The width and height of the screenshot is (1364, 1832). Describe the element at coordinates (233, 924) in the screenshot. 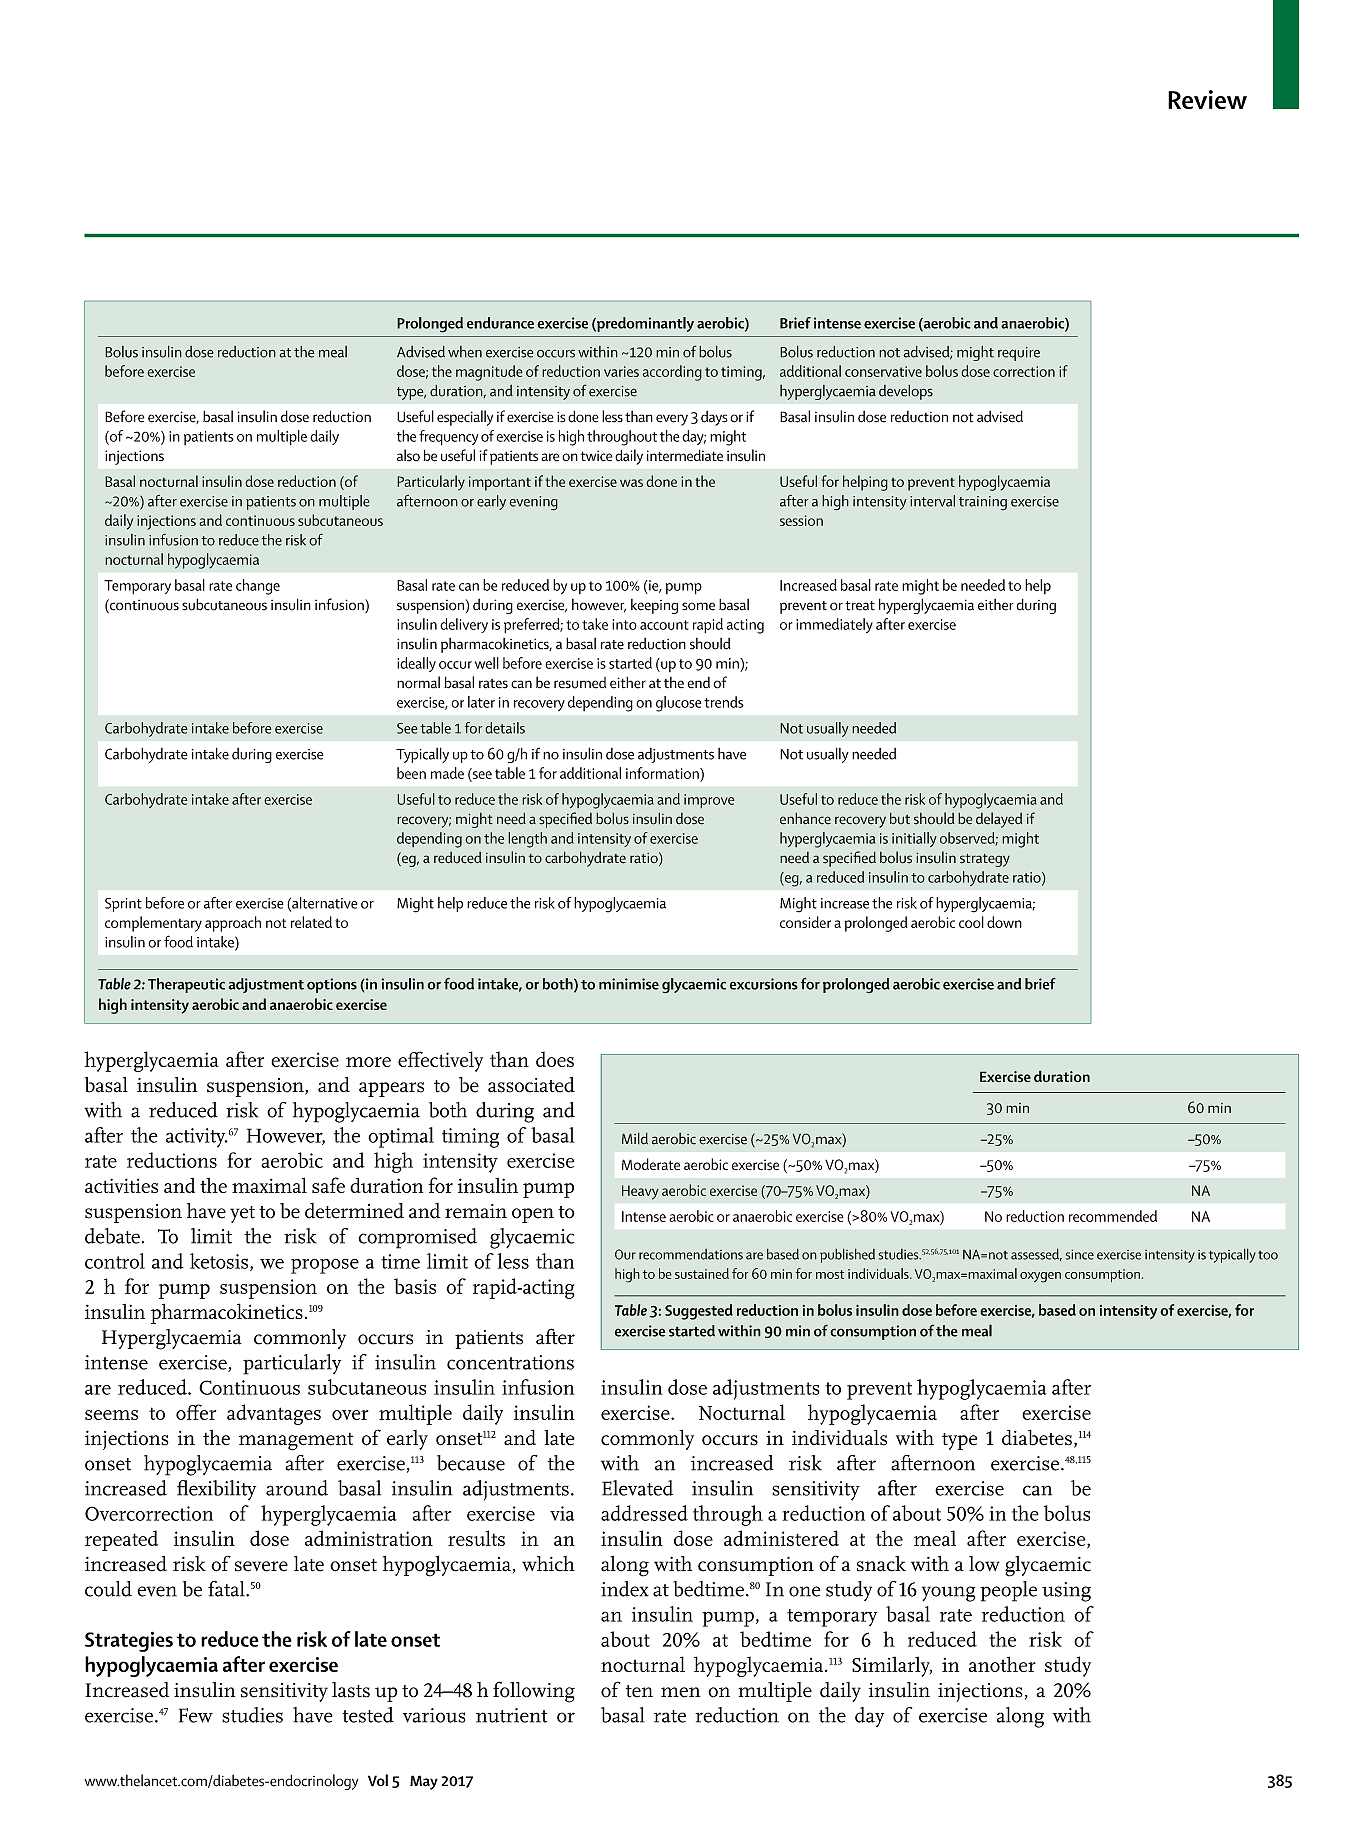

I see `approach` at that location.
